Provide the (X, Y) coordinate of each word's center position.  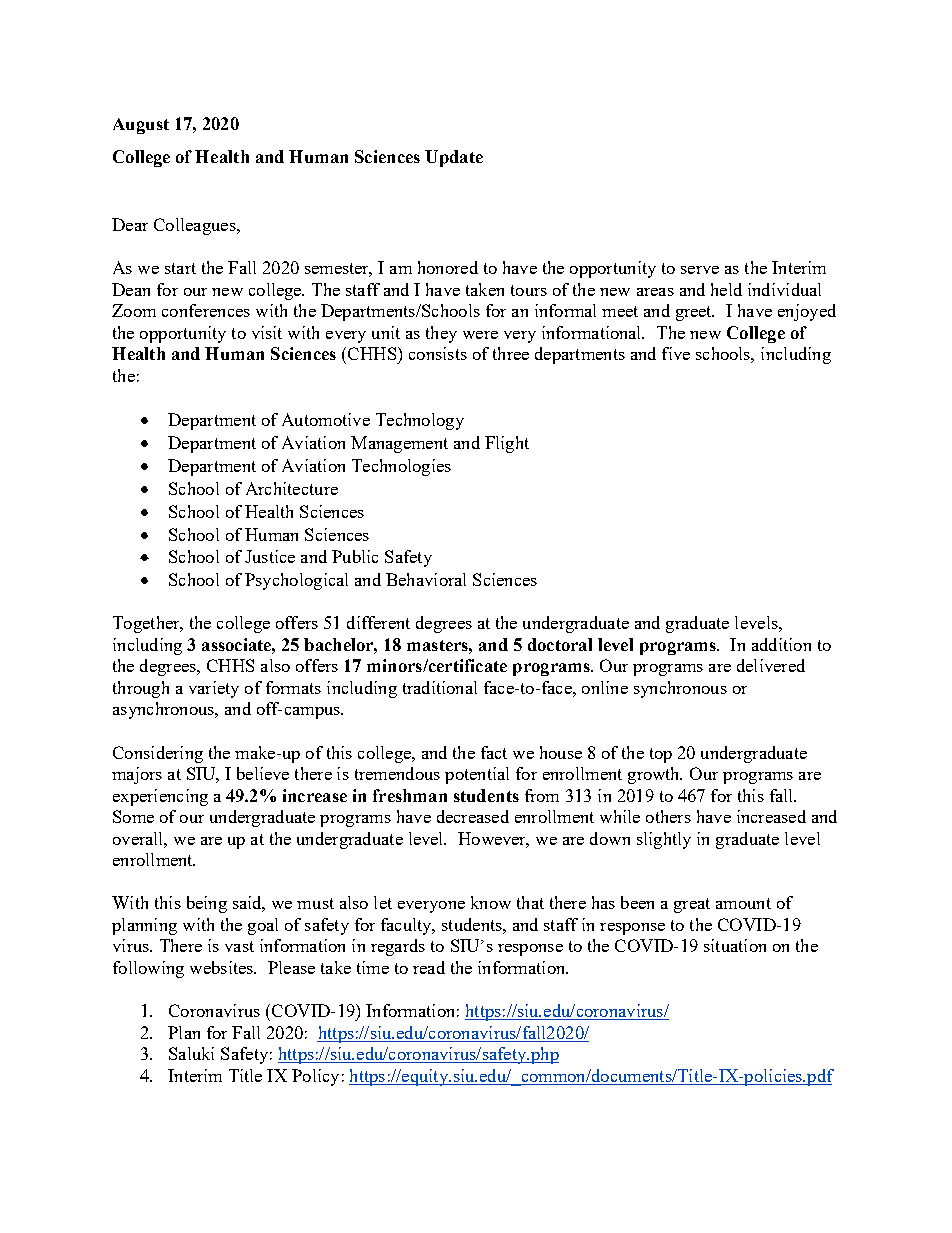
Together (147, 624)
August (141, 126)
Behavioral (426, 579)
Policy (315, 1077)
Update (454, 158)
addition (781, 644)
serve (700, 270)
